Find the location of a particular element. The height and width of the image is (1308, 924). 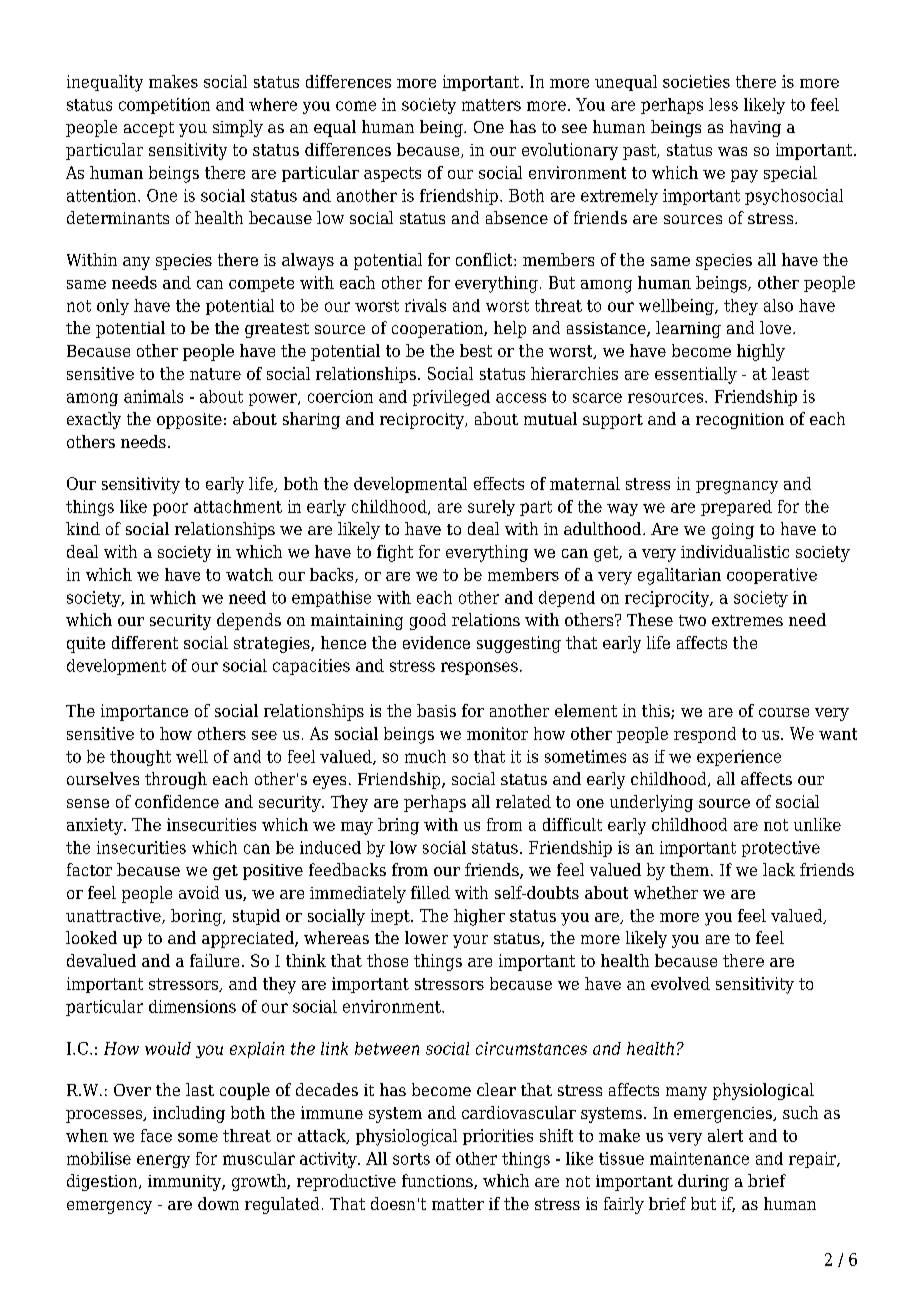

extremes is located at coordinates (747, 620).
